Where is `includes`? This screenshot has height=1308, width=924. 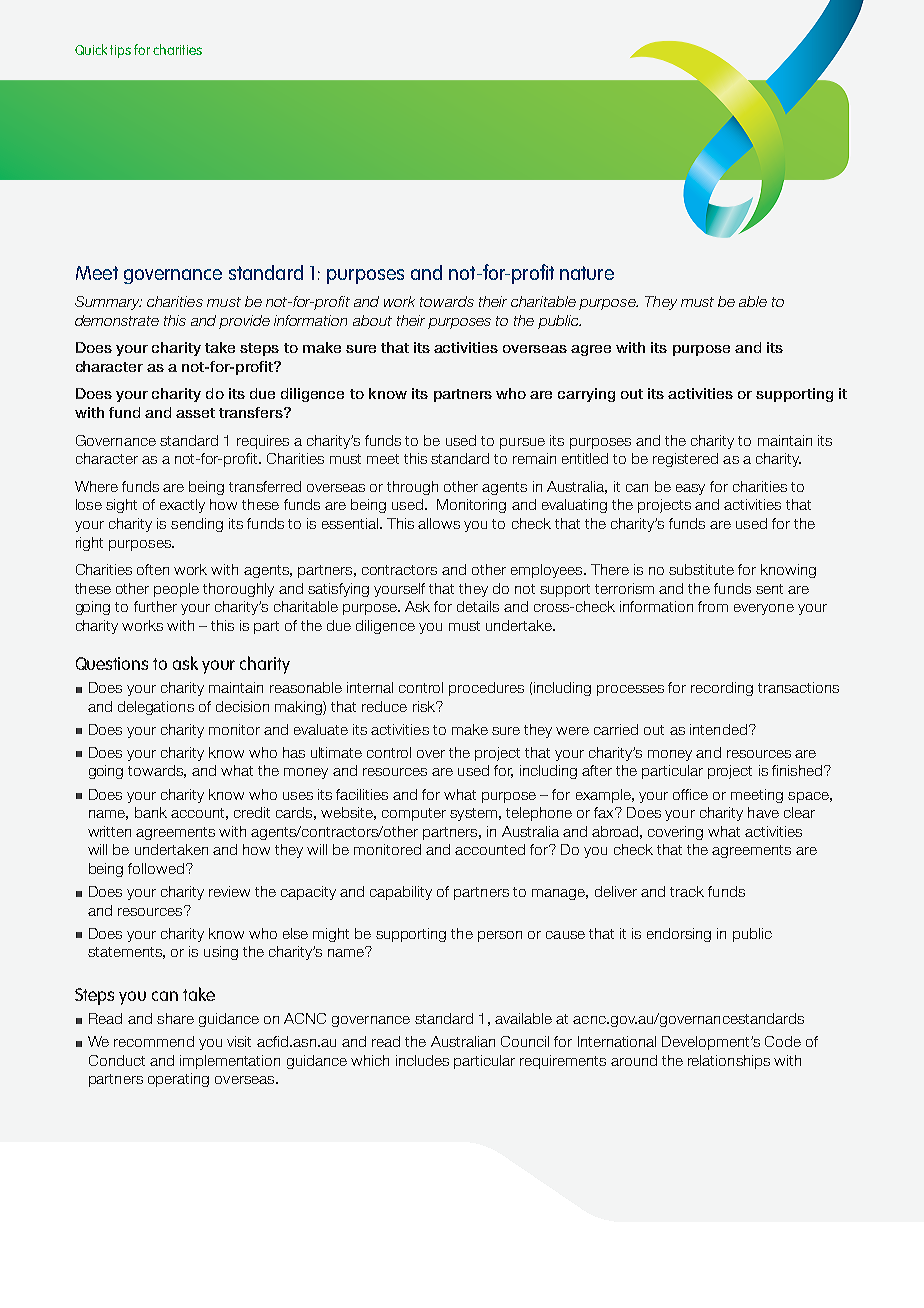
includes is located at coordinates (422, 1060).
